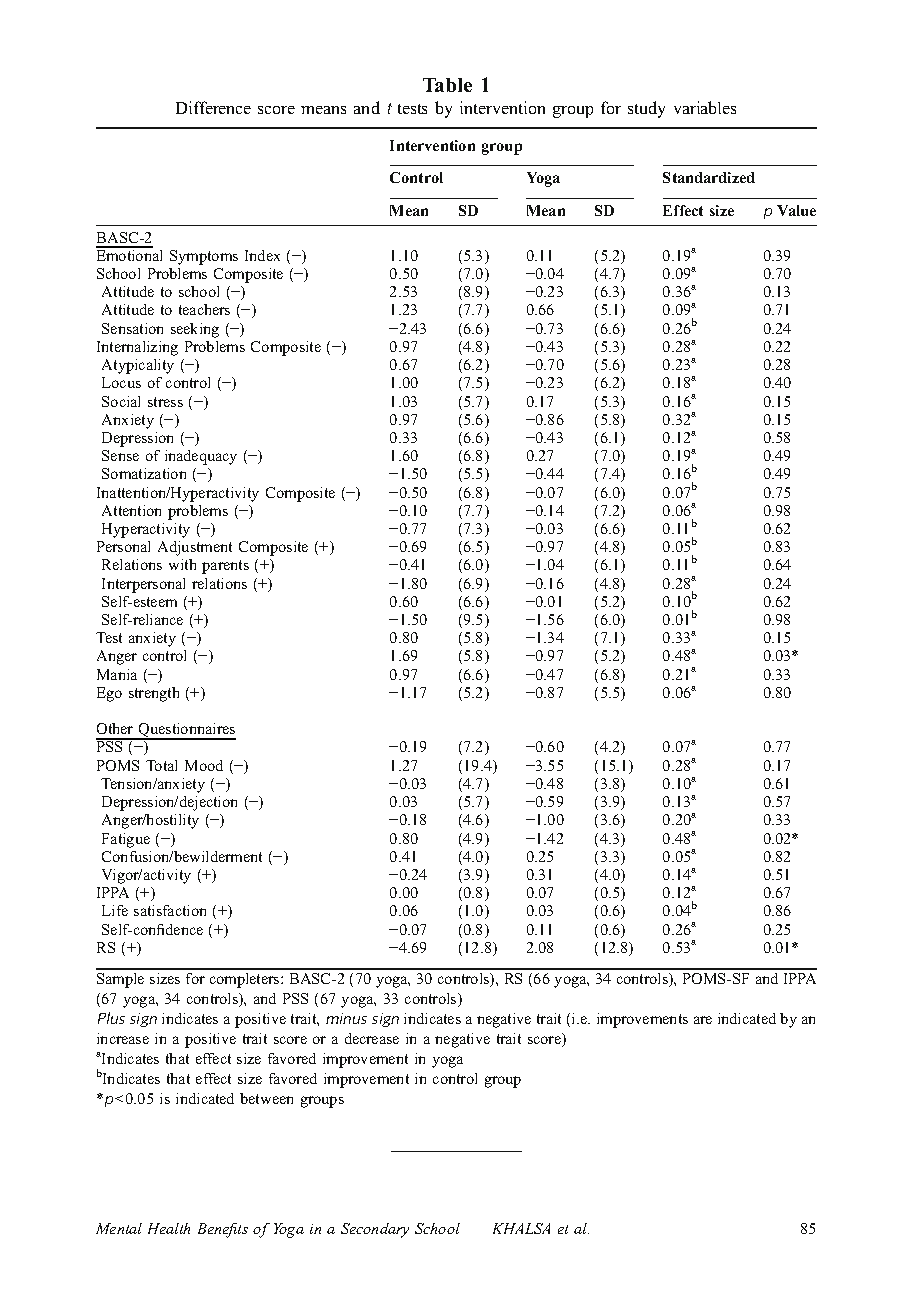  I want to click on Health, so click(169, 1228).
